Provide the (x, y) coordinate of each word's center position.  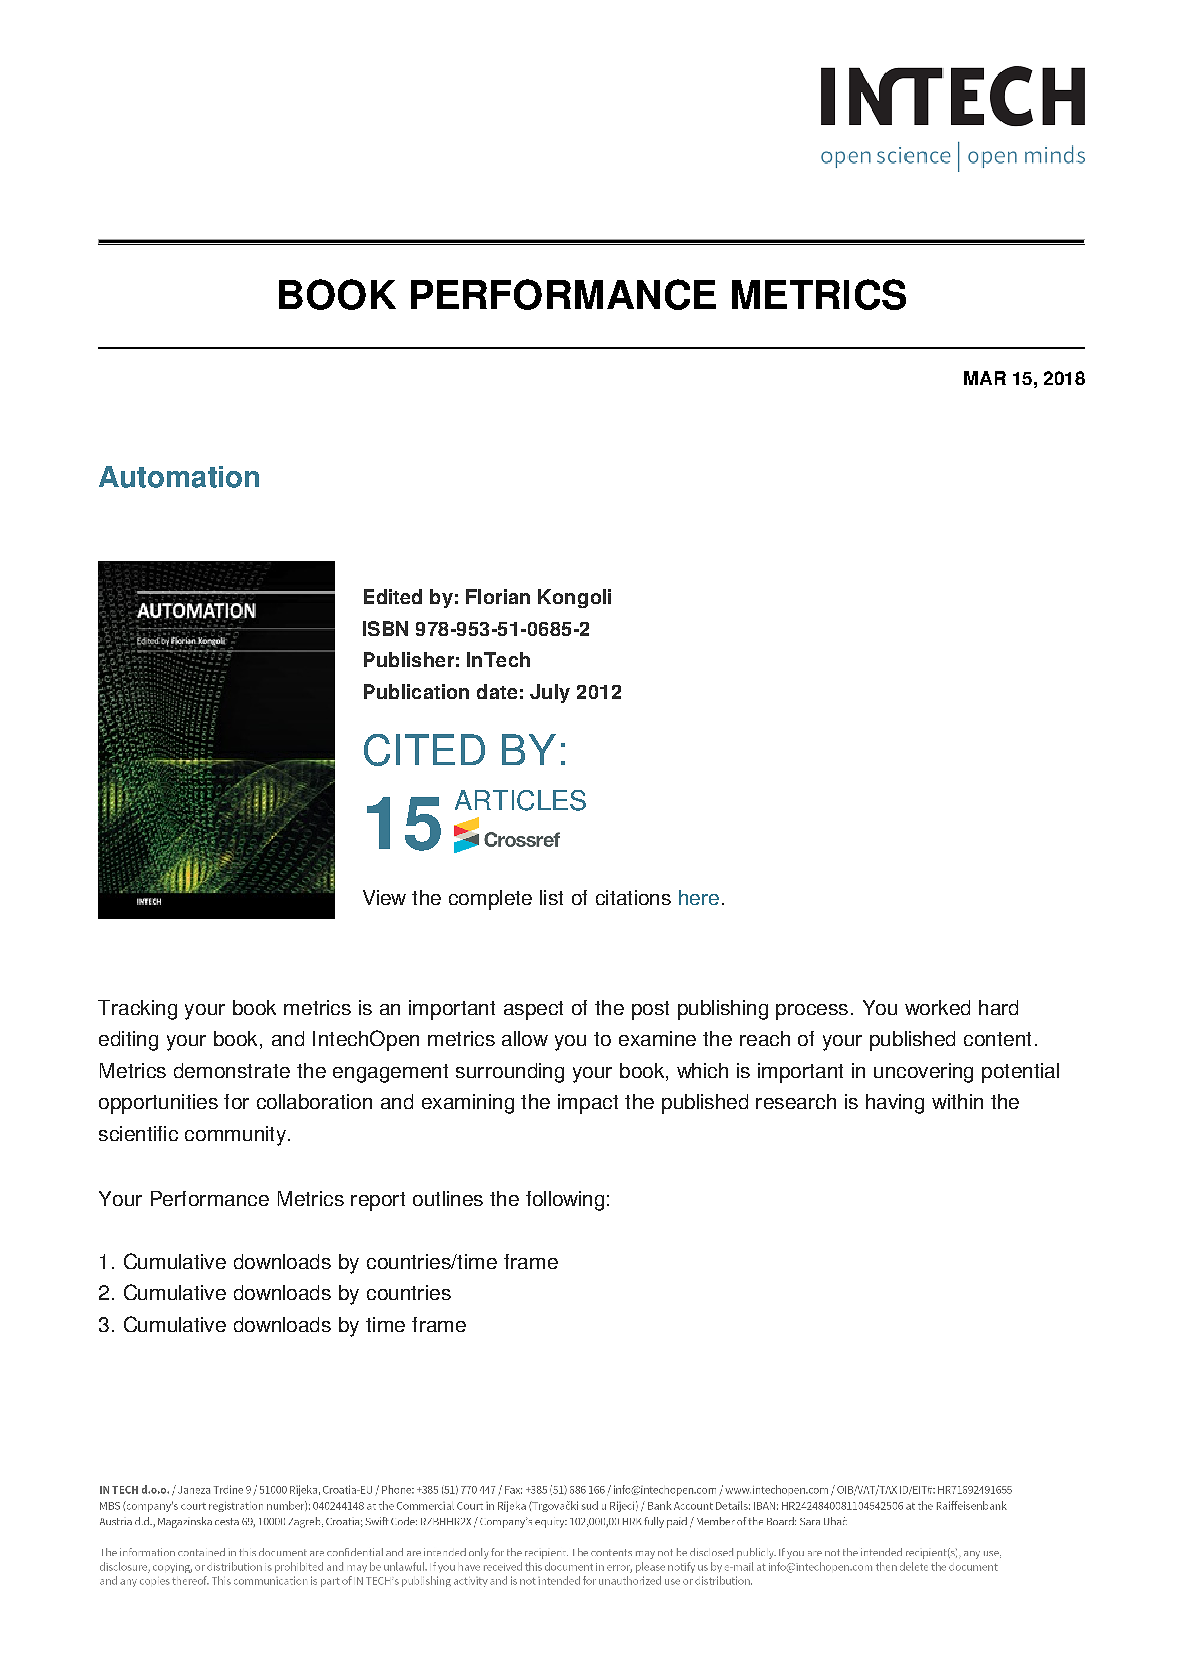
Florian (498, 596)
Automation (179, 477)
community (235, 1136)
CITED (424, 750)
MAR (985, 378)
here (699, 897)
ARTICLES (520, 800)
